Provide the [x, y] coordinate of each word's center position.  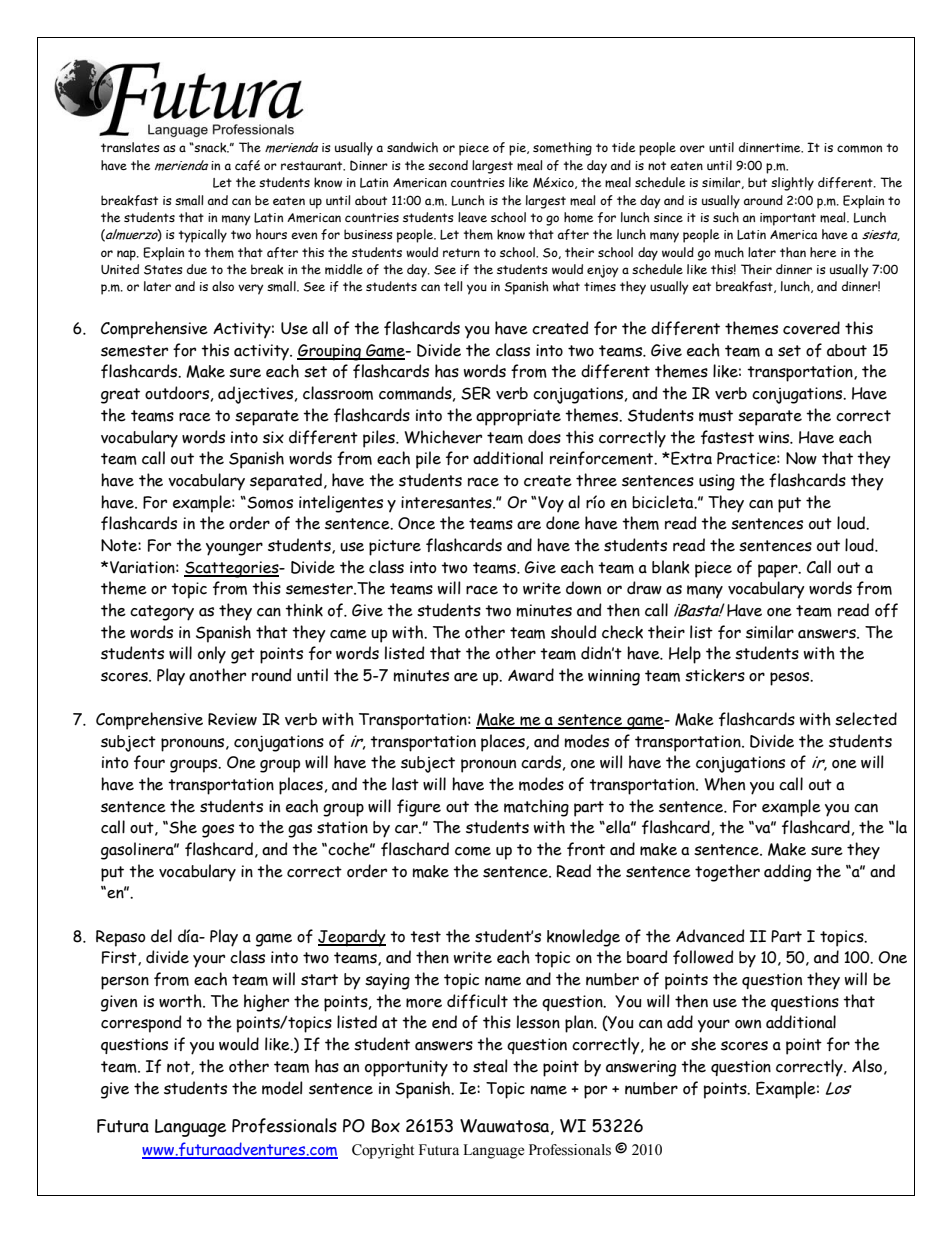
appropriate [518, 417]
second [448, 165]
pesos [791, 679]
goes [218, 831]
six [273, 437]
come [473, 851]
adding [787, 873]
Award [531, 675]
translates [130, 147]
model [282, 1088]
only [212, 655]
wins [775, 437]
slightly [792, 184]
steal [490, 1066]
